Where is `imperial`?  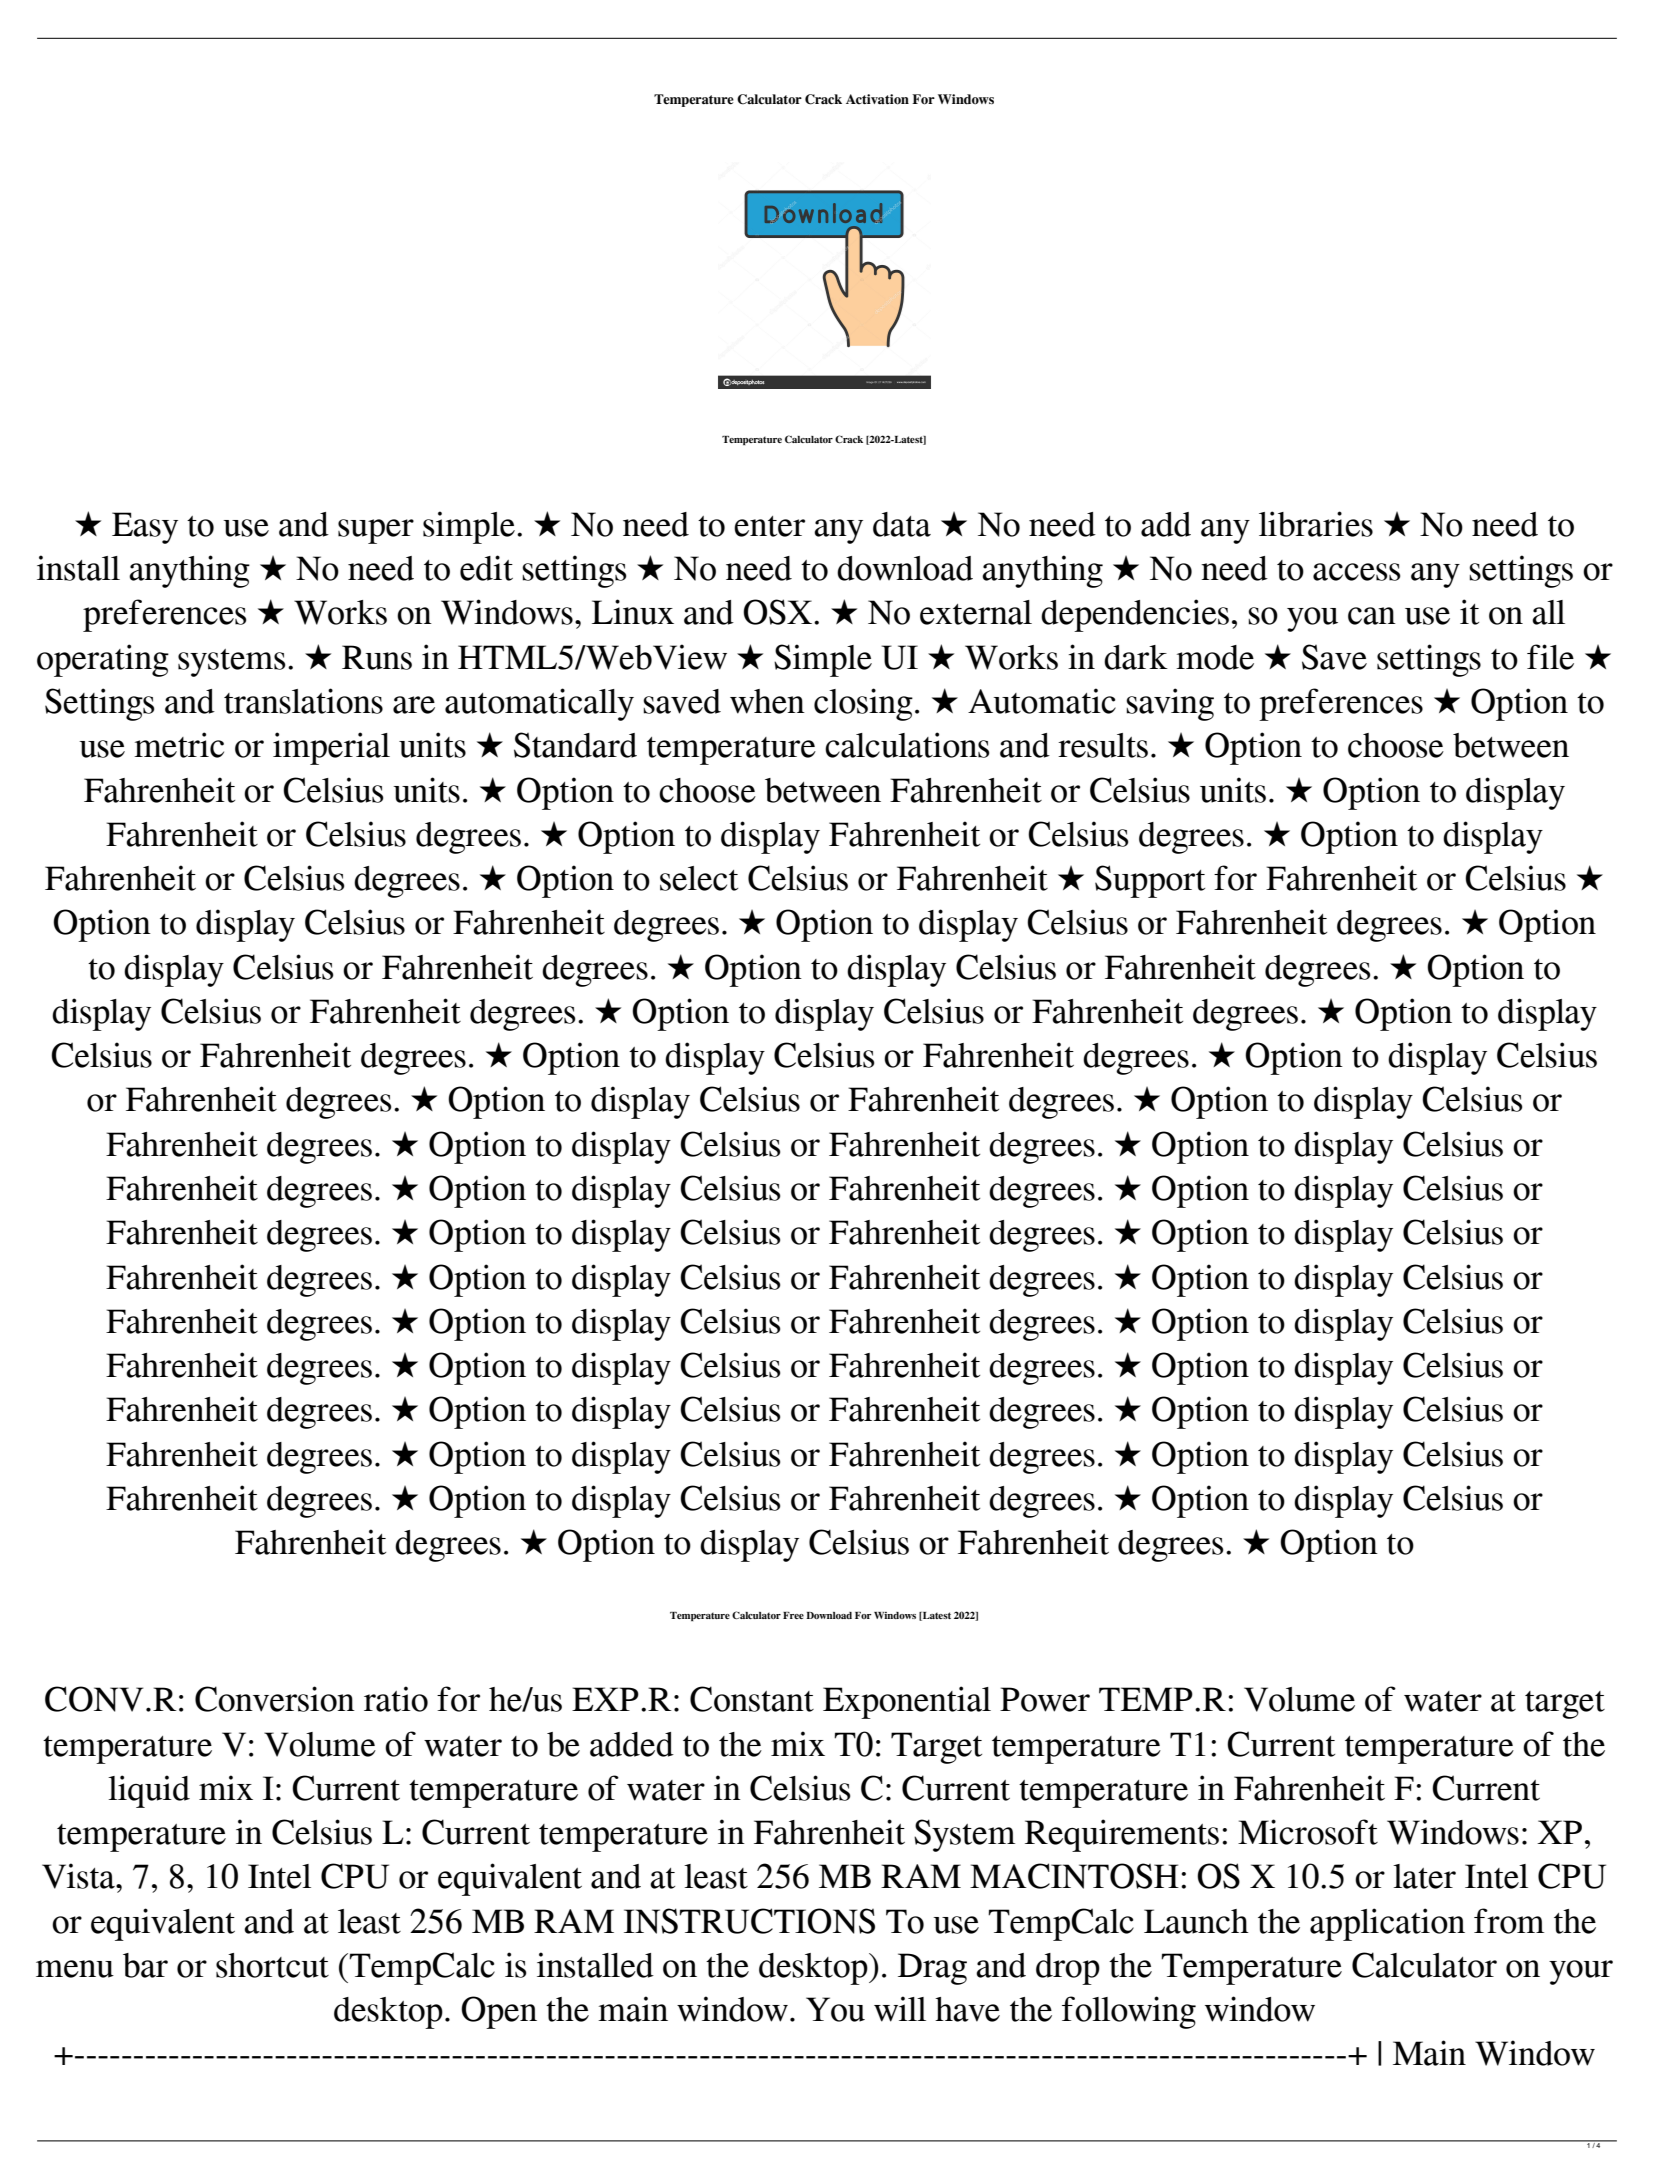 imperial is located at coordinates (331, 748).
